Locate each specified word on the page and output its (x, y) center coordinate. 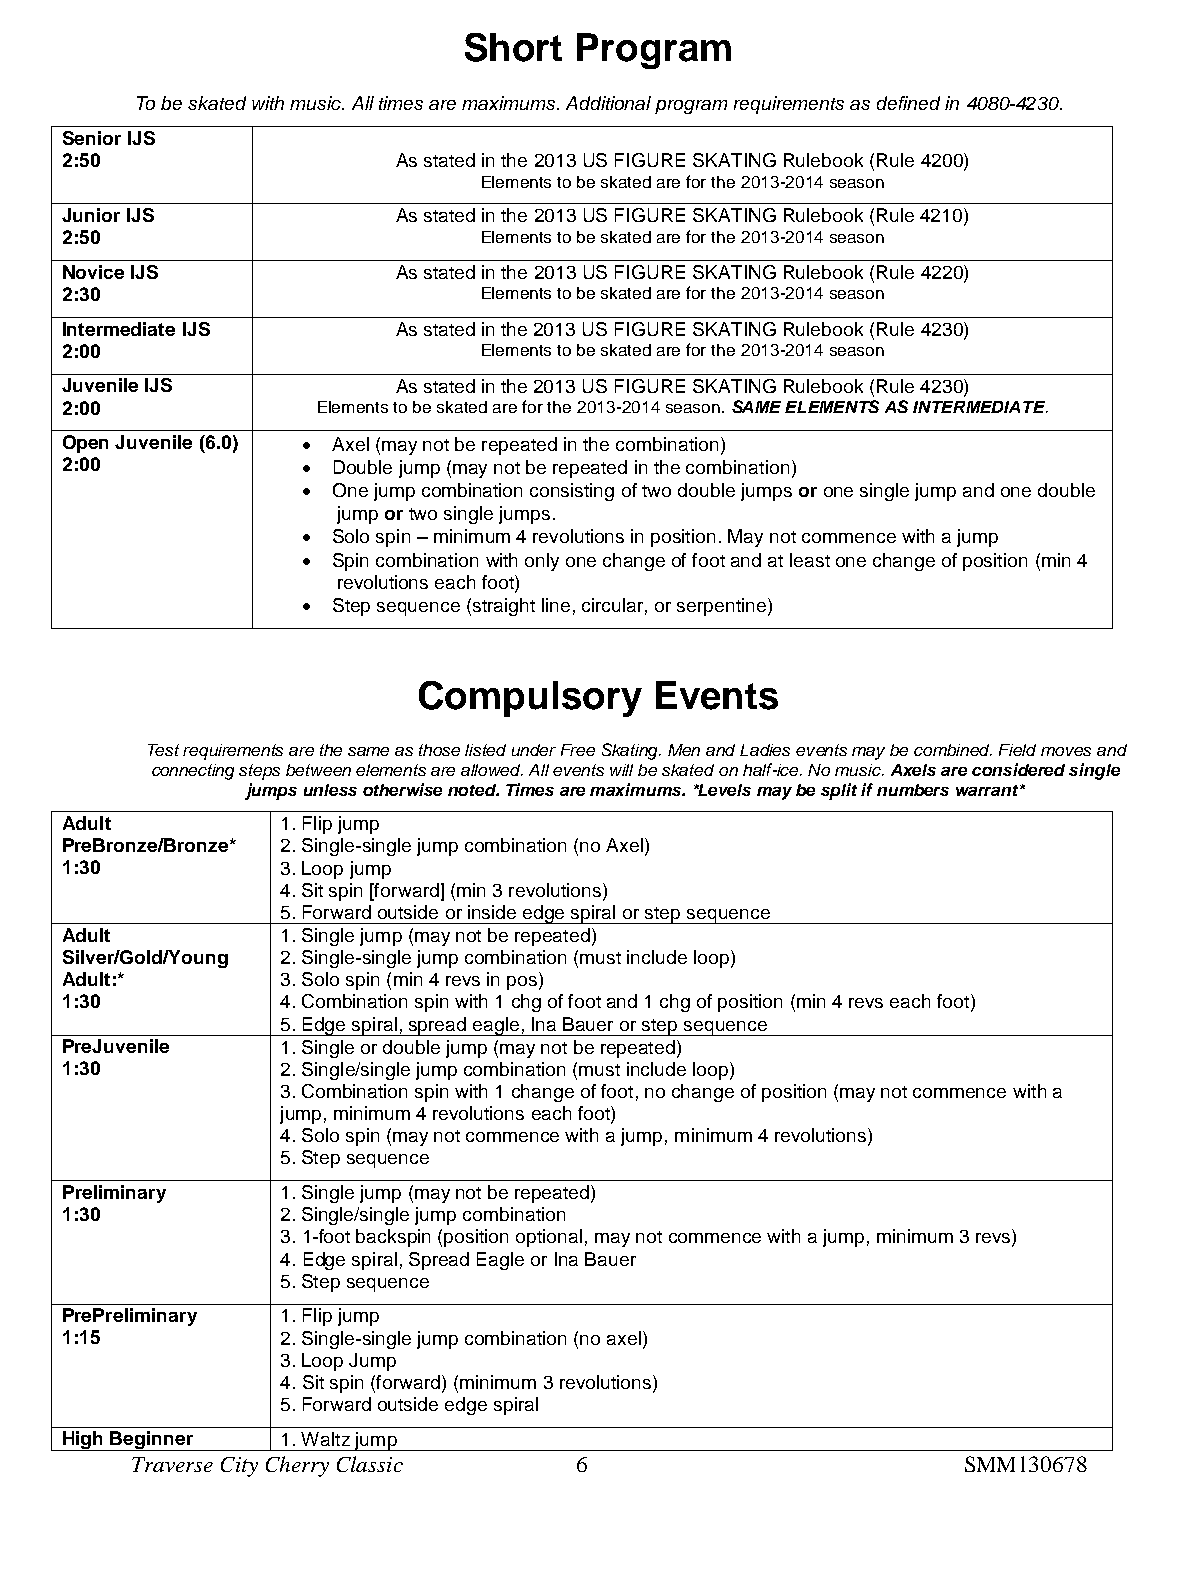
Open (85, 444)
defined (908, 103)
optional (549, 1238)
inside (492, 912)
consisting (572, 492)
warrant (988, 790)
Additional (608, 103)
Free (578, 750)
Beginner (152, 1441)
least (810, 560)
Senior (92, 138)
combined (953, 750)
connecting (193, 772)
